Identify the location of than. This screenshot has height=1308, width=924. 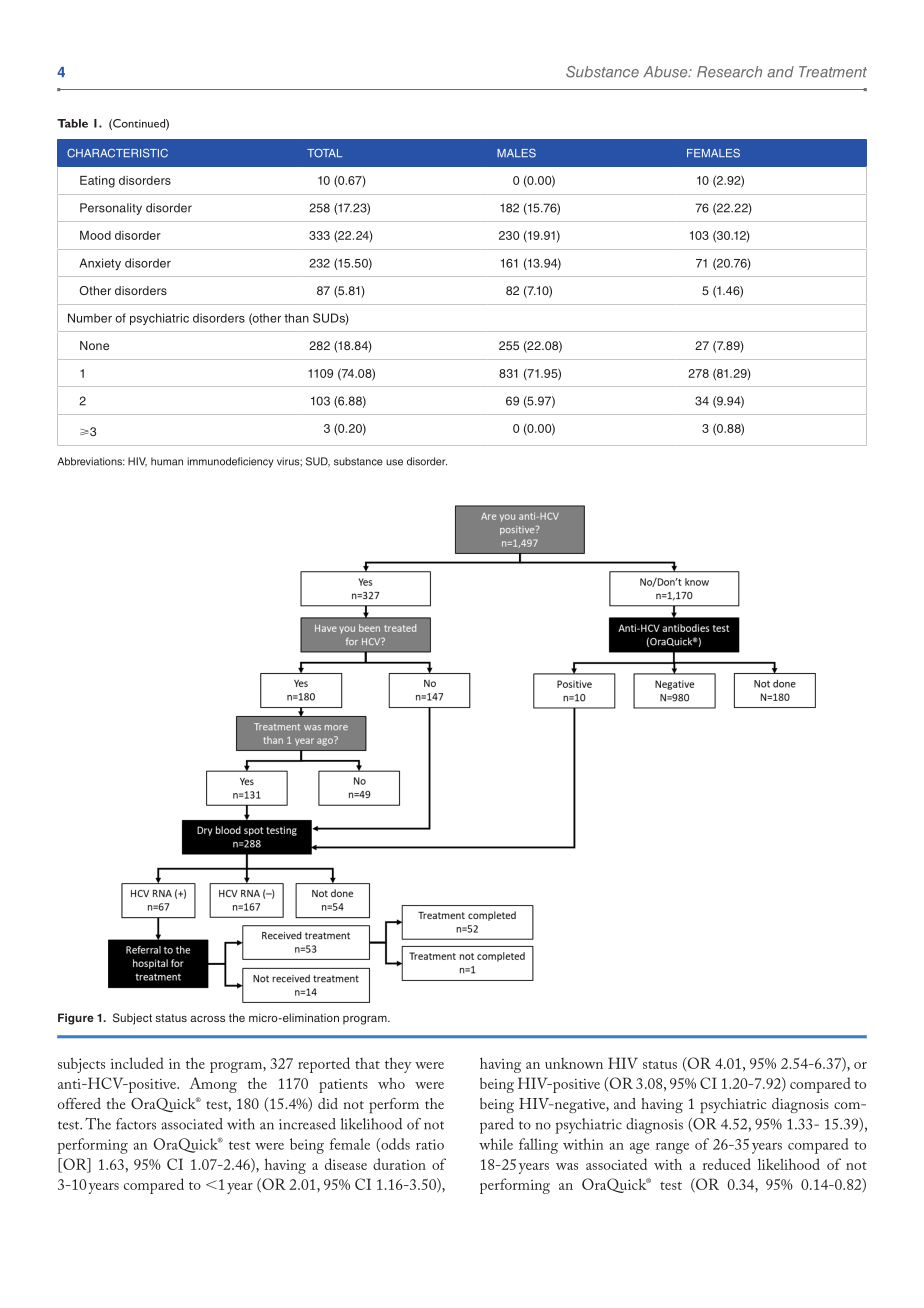
(296, 318).
